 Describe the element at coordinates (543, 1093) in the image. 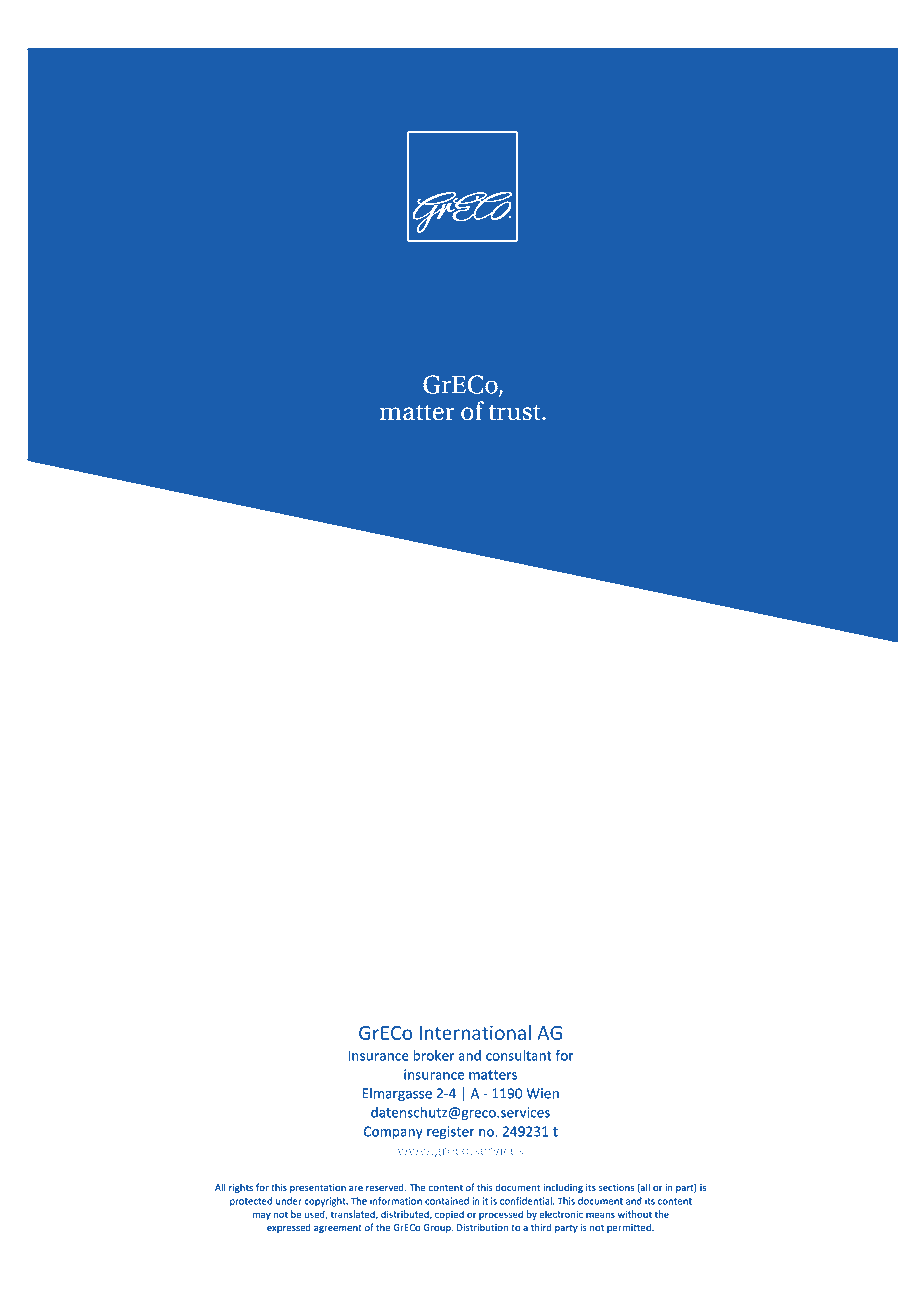

I see `Wien` at that location.
